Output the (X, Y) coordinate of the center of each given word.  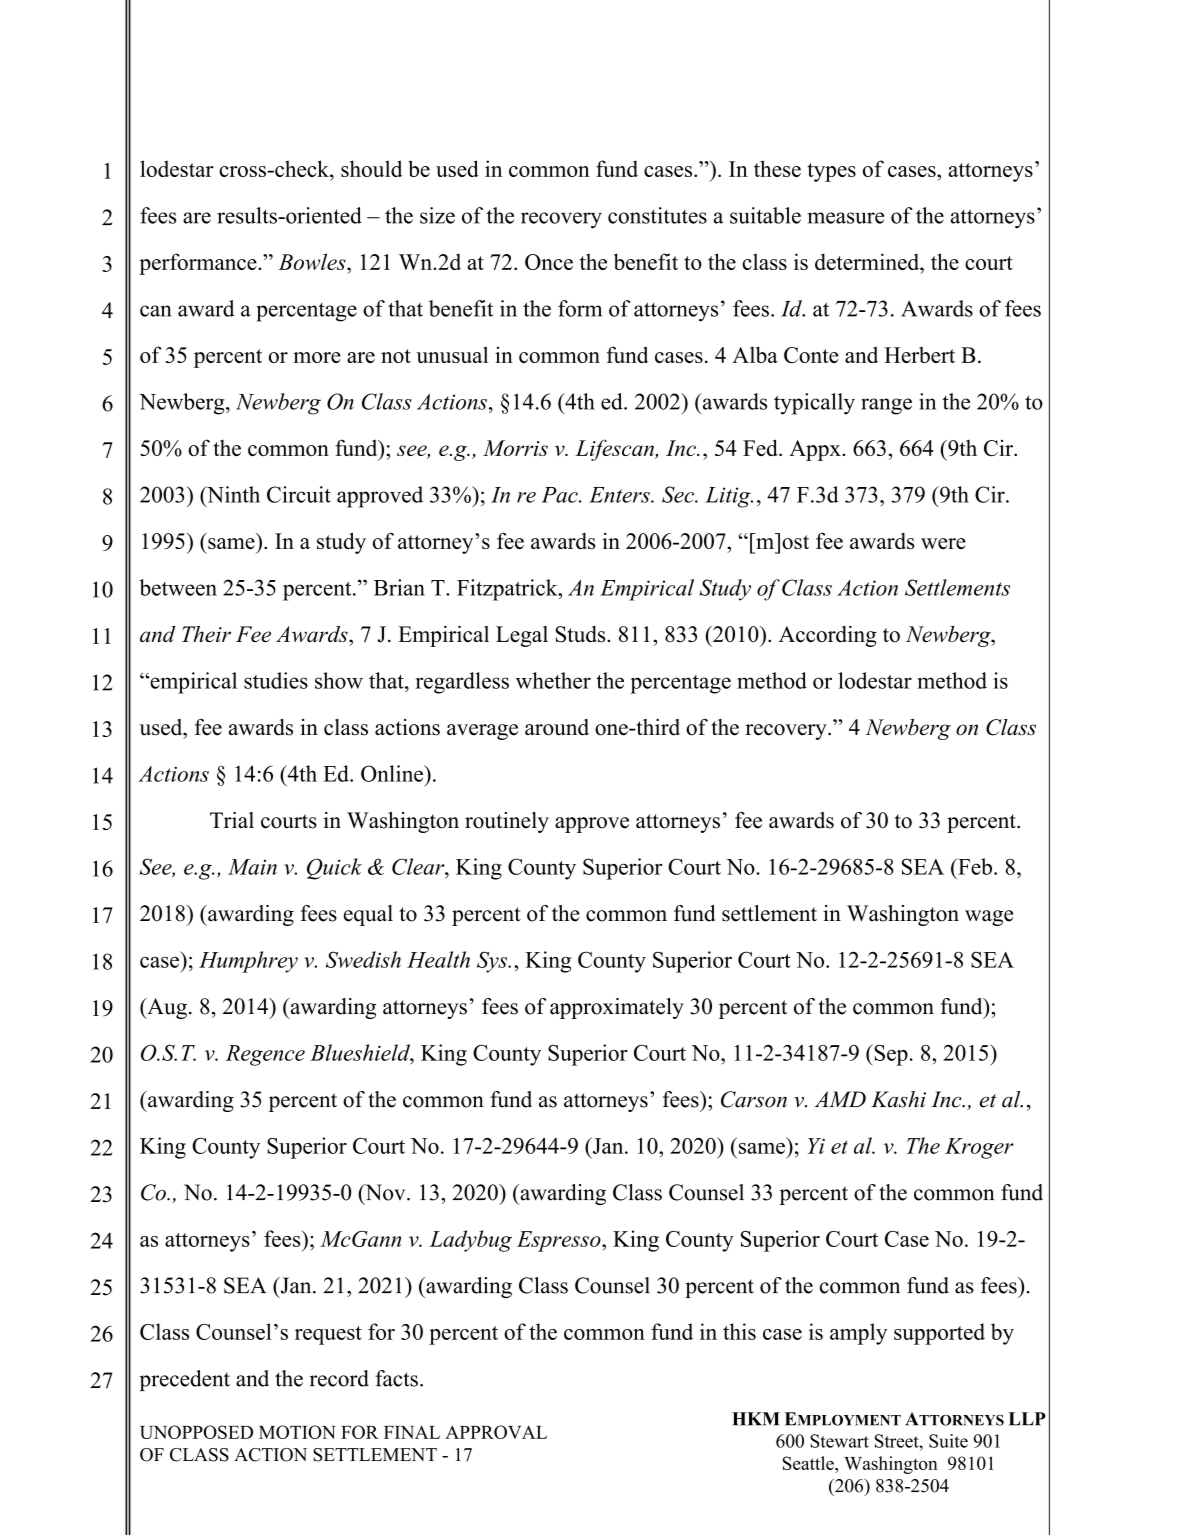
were (943, 543)
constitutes (657, 215)
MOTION (297, 1432)
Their (206, 634)
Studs (582, 634)
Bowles (313, 261)
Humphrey (248, 962)
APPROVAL (496, 1432)
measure (846, 218)
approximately (617, 1008)
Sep (890, 1055)
